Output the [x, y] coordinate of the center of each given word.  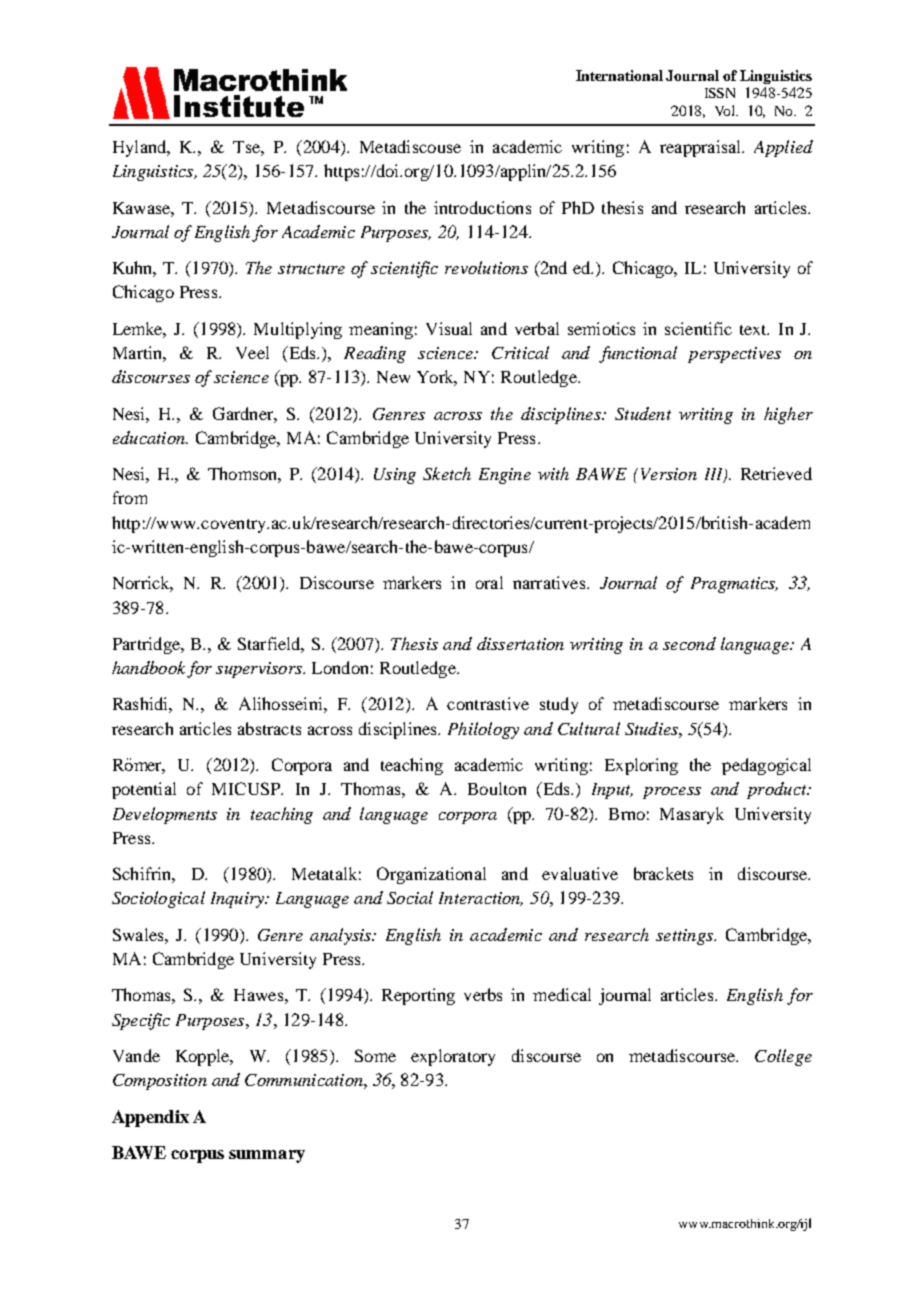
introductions [482, 207]
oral [489, 582]
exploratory [453, 1057]
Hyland [141, 148]
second [689, 643]
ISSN [720, 93]
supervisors [260, 670]
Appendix [150, 1118]
